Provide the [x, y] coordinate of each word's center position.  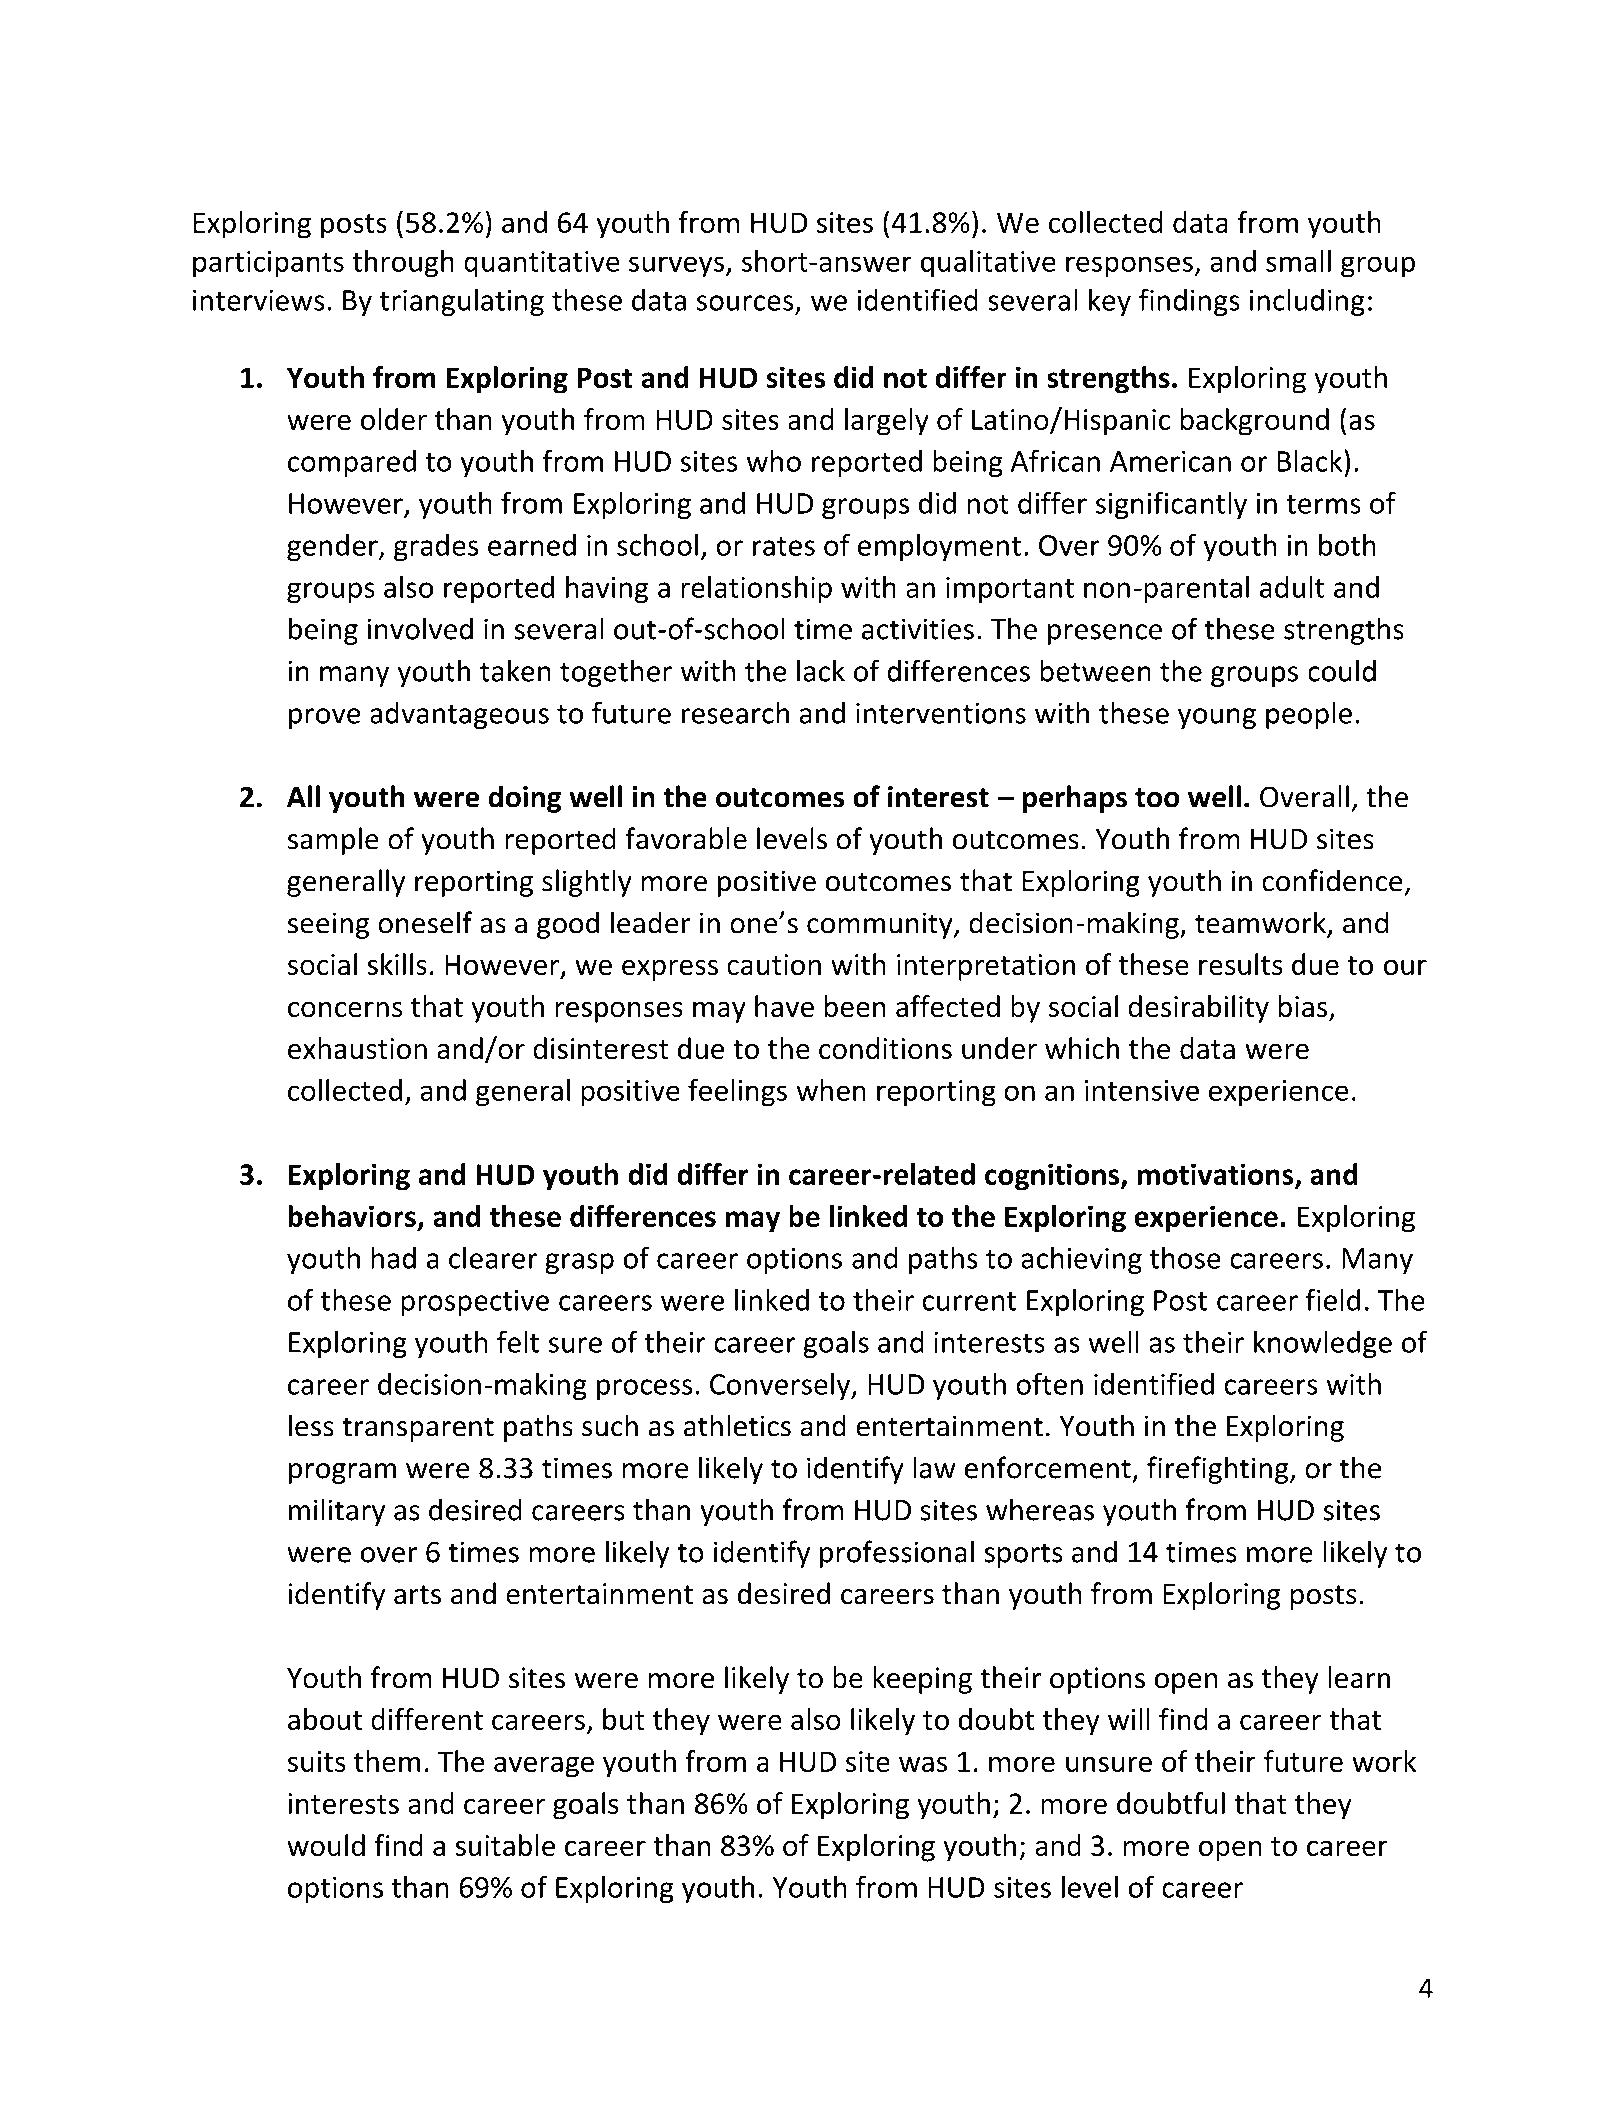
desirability [1198, 1009]
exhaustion [357, 1048]
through [403, 264]
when [831, 1090]
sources [745, 303]
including [1307, 302]
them [387, 1761]
